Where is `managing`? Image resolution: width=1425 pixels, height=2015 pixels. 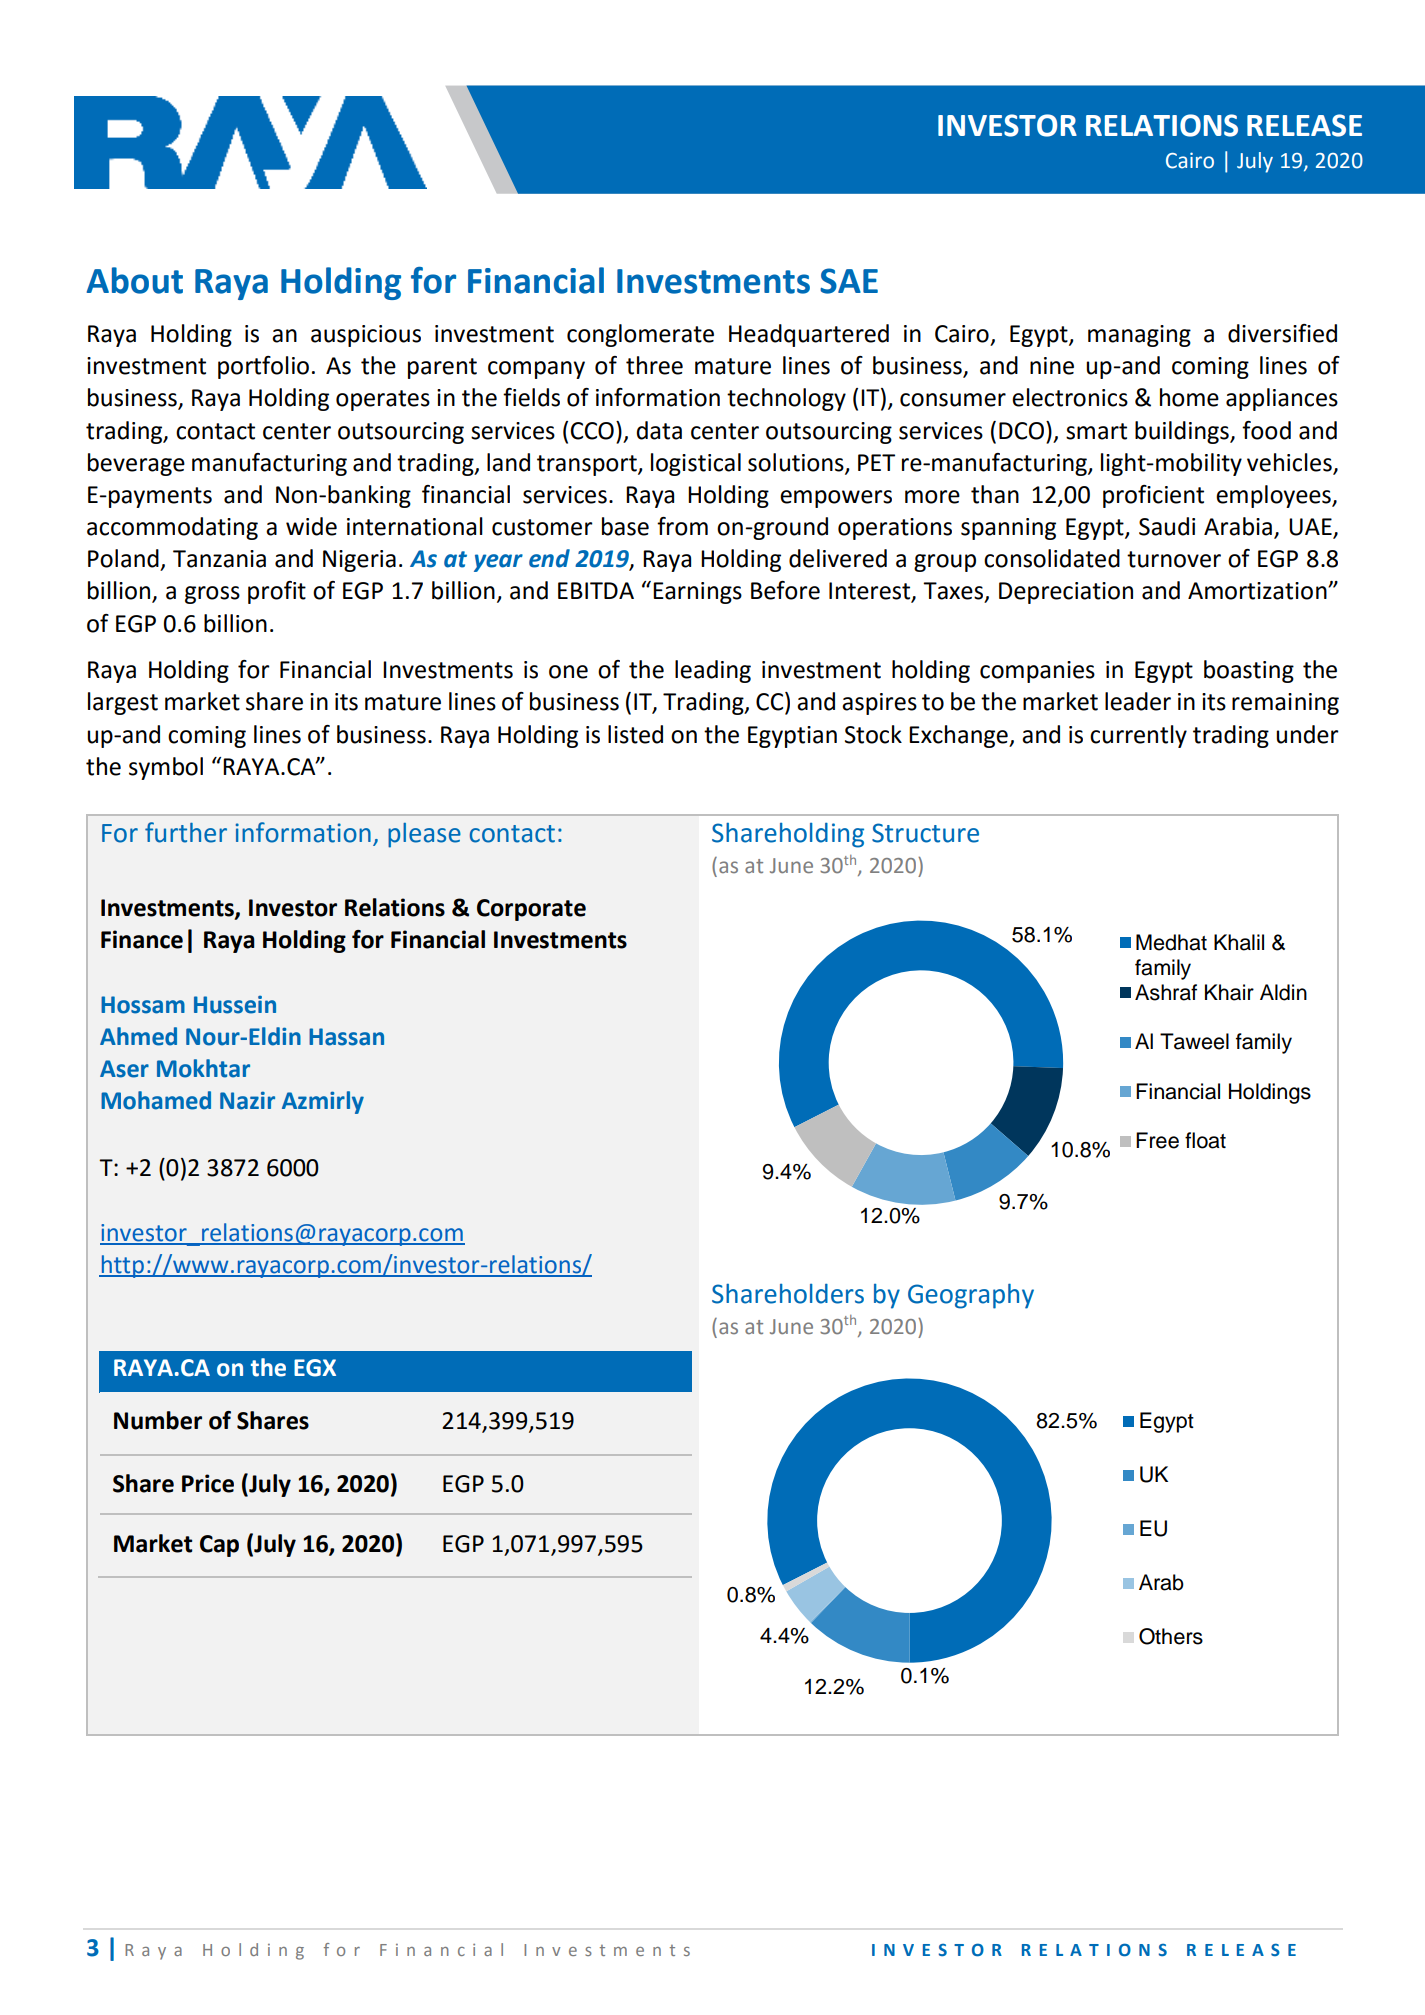 managing is located at coordinates (1139, 336).
